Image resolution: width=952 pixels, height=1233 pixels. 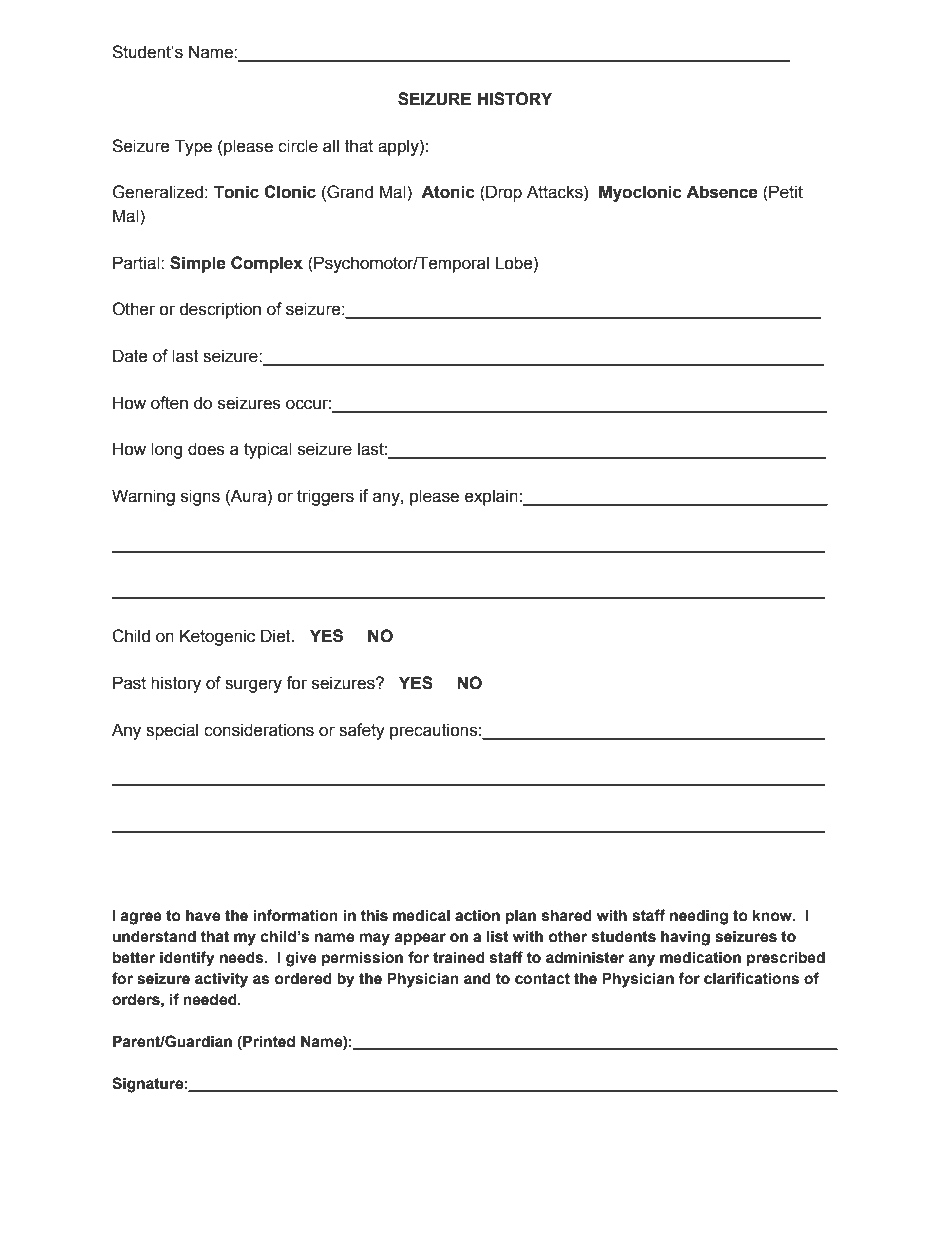 What do you see at coordinates (331, 146) in the document?
I see `all` at bounding box center [331, 146].
